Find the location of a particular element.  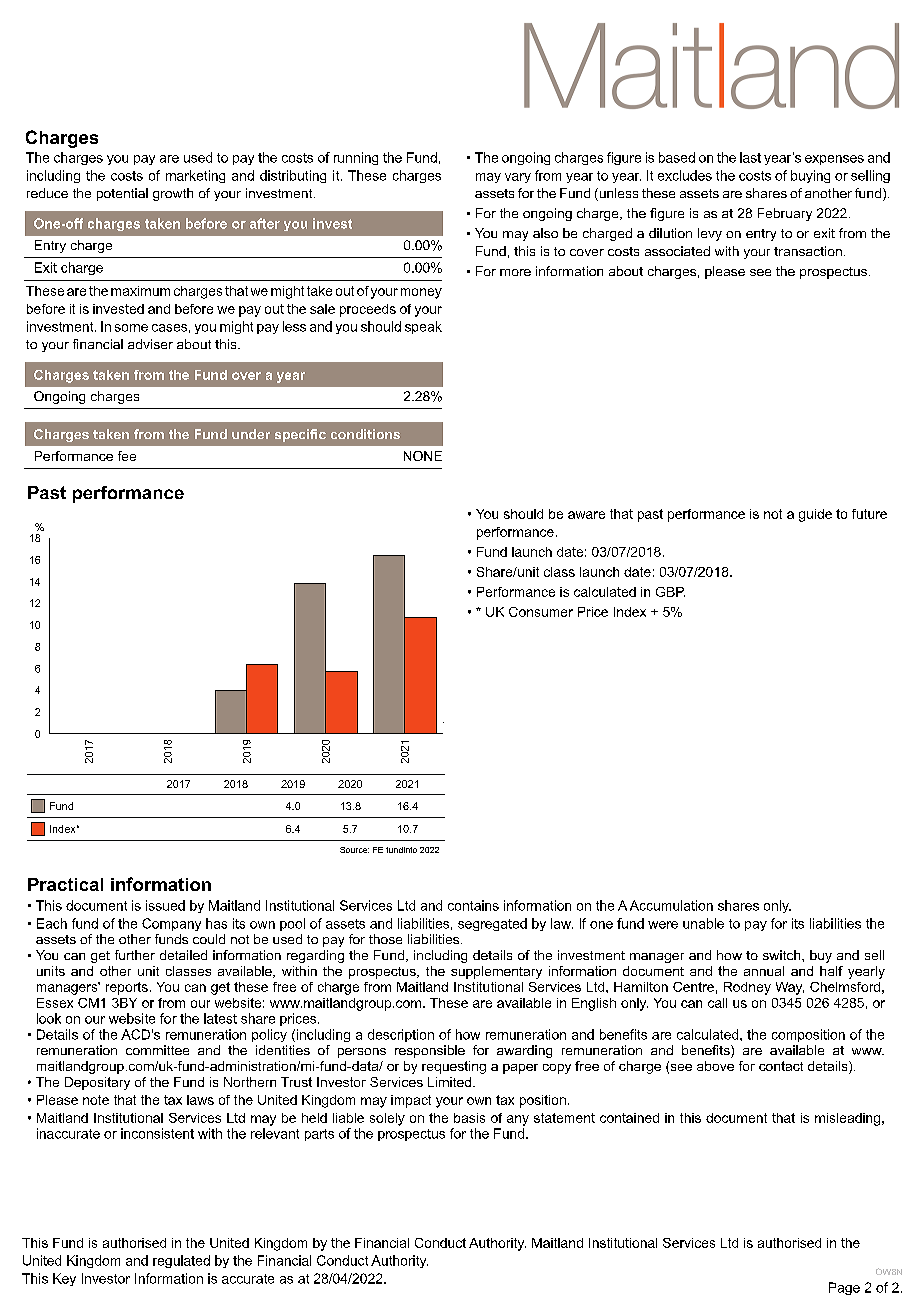

vary is located at coordinates (518, 178).
